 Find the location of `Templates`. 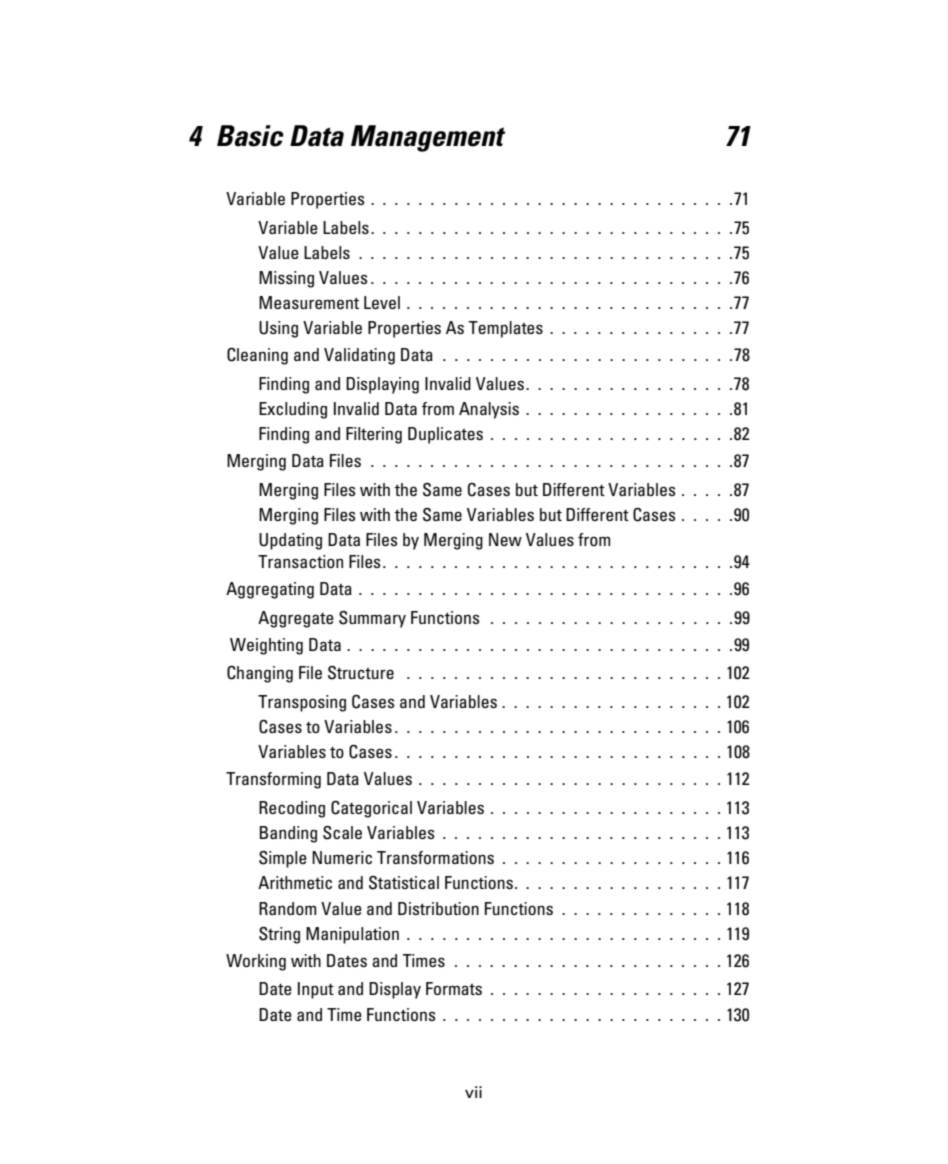

Templates is located at coordinates (506, 329).
